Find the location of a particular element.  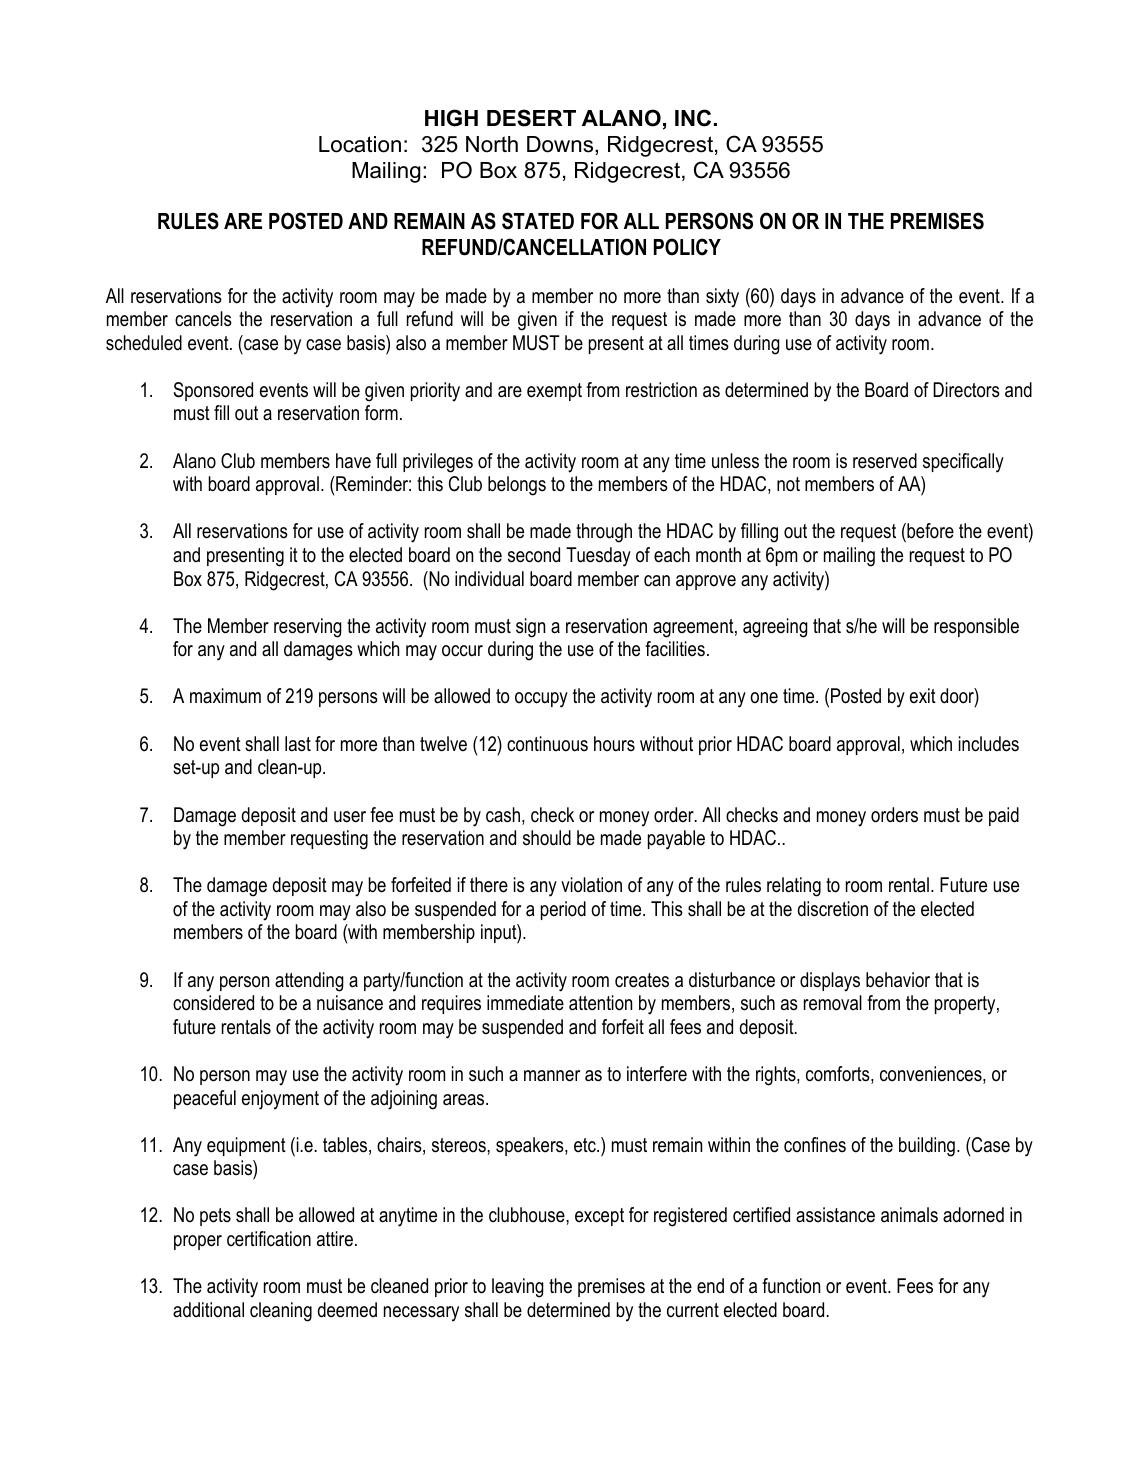

POLICY is located at coordinates (687, 247).
